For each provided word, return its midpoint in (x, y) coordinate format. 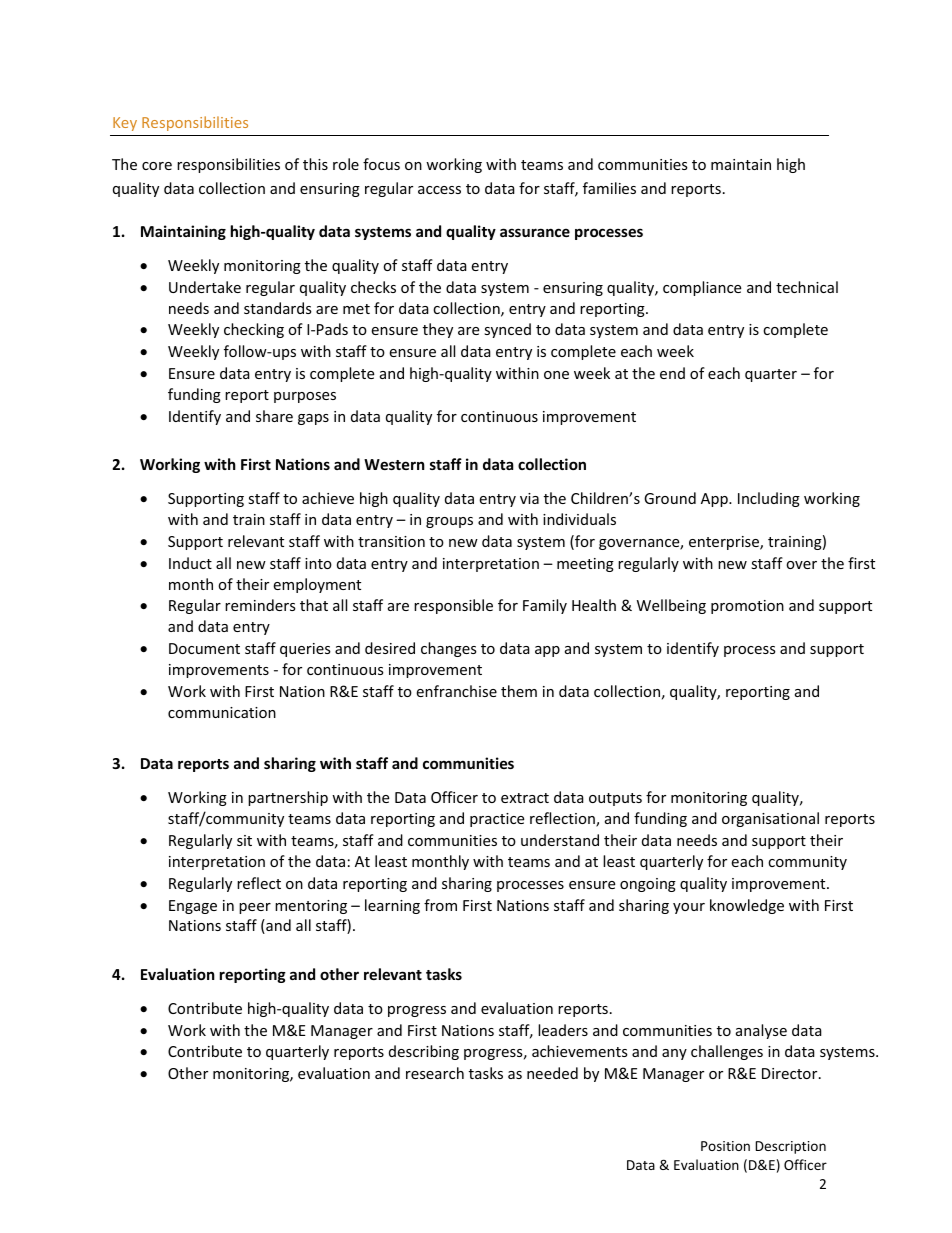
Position (725, 1146)
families (609, 188)
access (439, 190)
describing (424, 1052)
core (157, 166)
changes (449, 649)
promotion (747, 607)
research (435, 1073)
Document (204, 648)
